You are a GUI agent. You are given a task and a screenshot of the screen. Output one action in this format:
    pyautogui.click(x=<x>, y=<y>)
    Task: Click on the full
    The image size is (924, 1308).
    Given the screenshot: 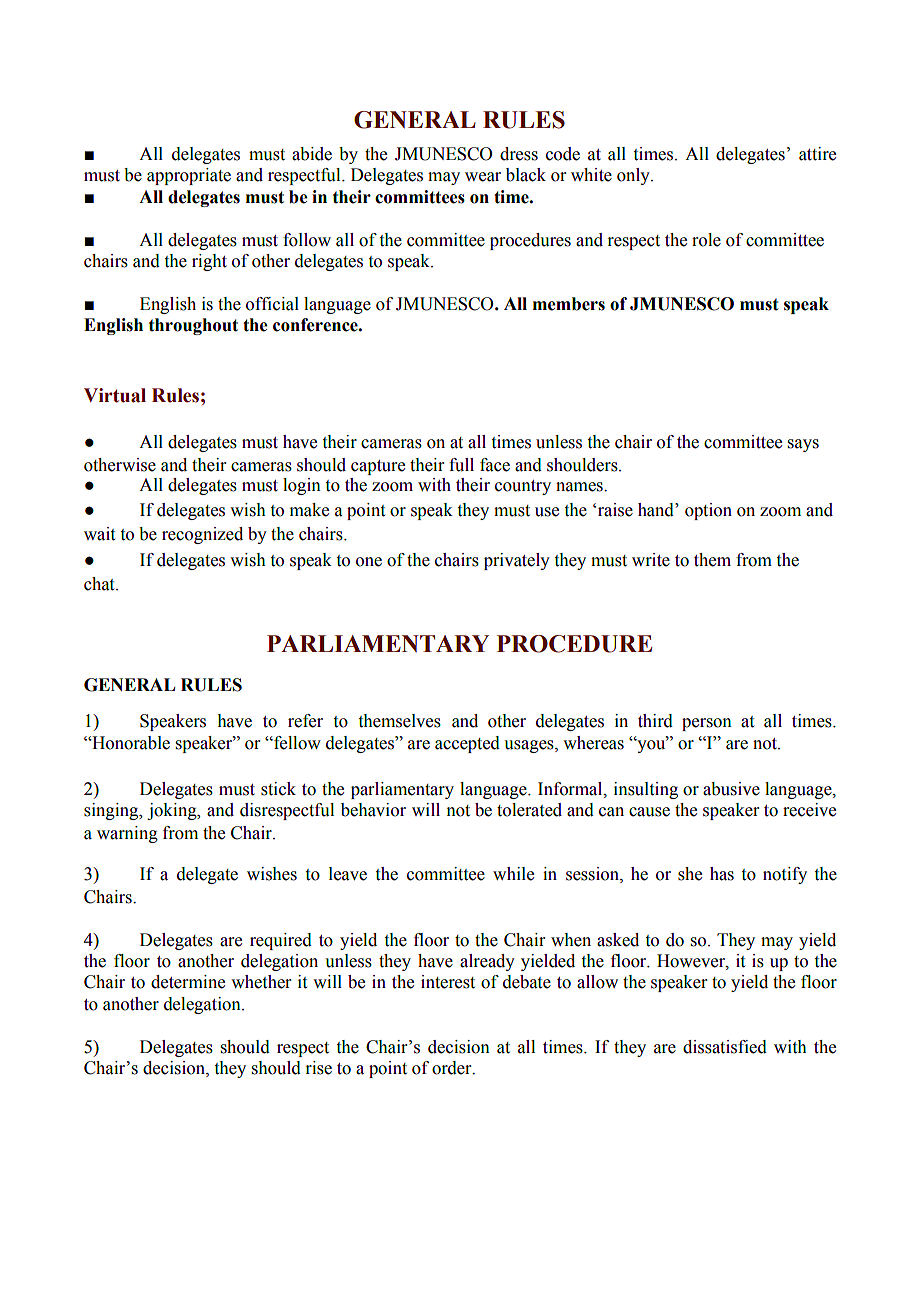 What is the action you would take?
    pyautogui.click(x=461, y=465)
